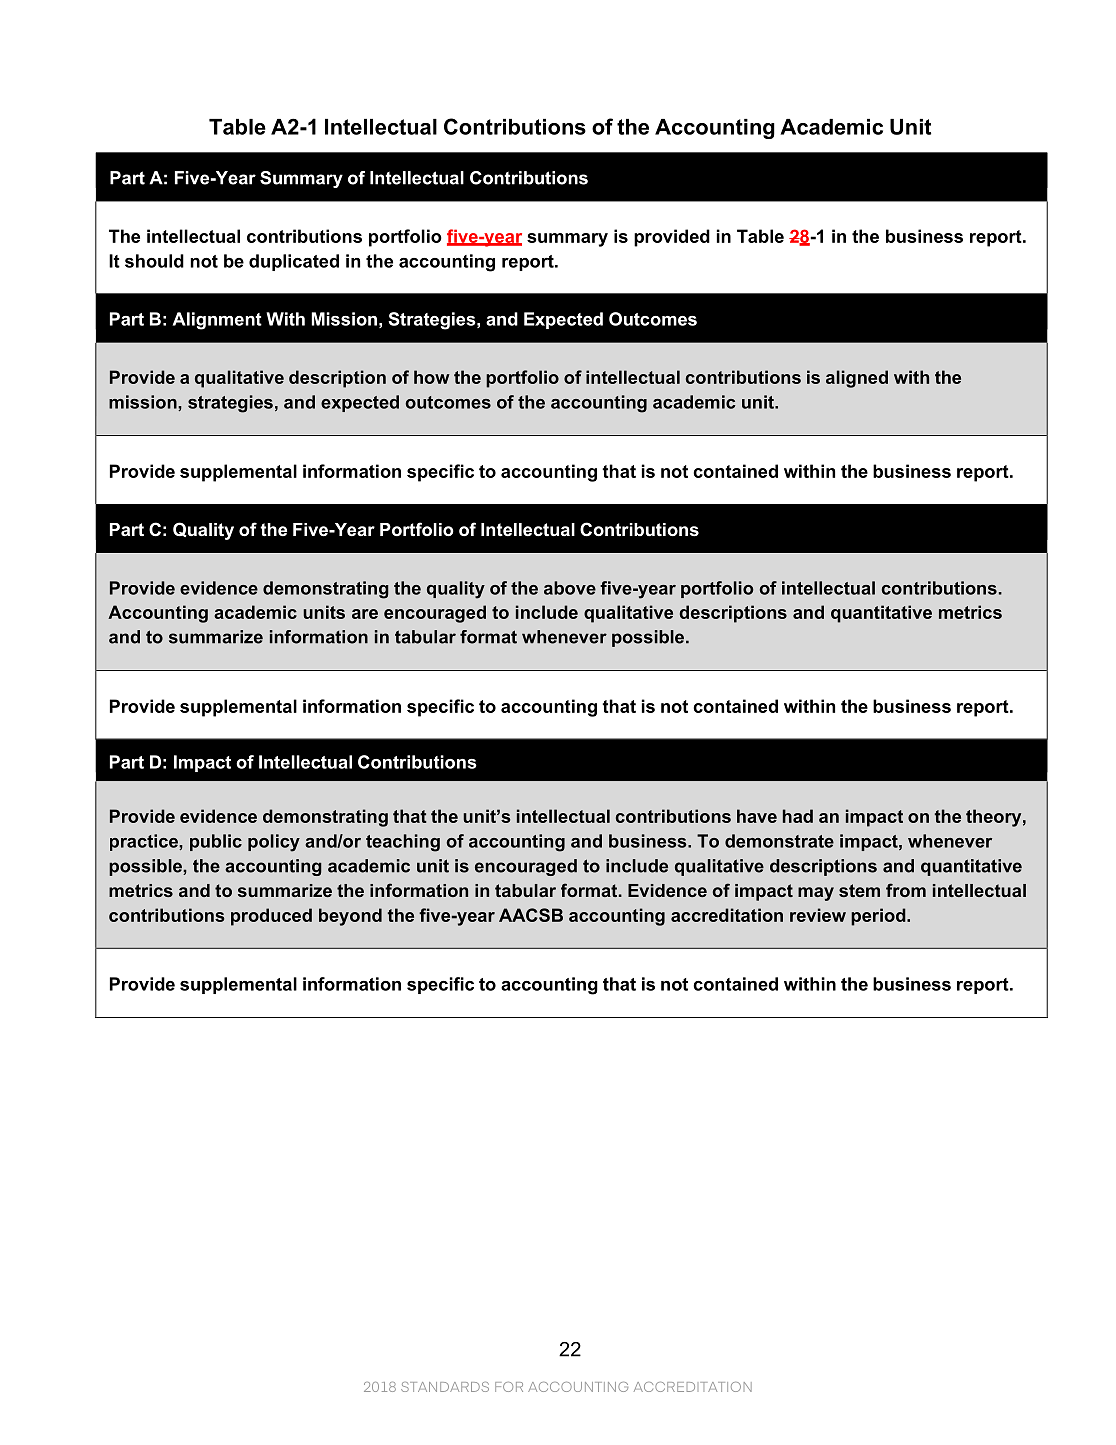 This screenshot has height=1445, width=1116. Describe the element at coordinates (779, 841) in the screenshot. I see `demonstrate` at that location.
